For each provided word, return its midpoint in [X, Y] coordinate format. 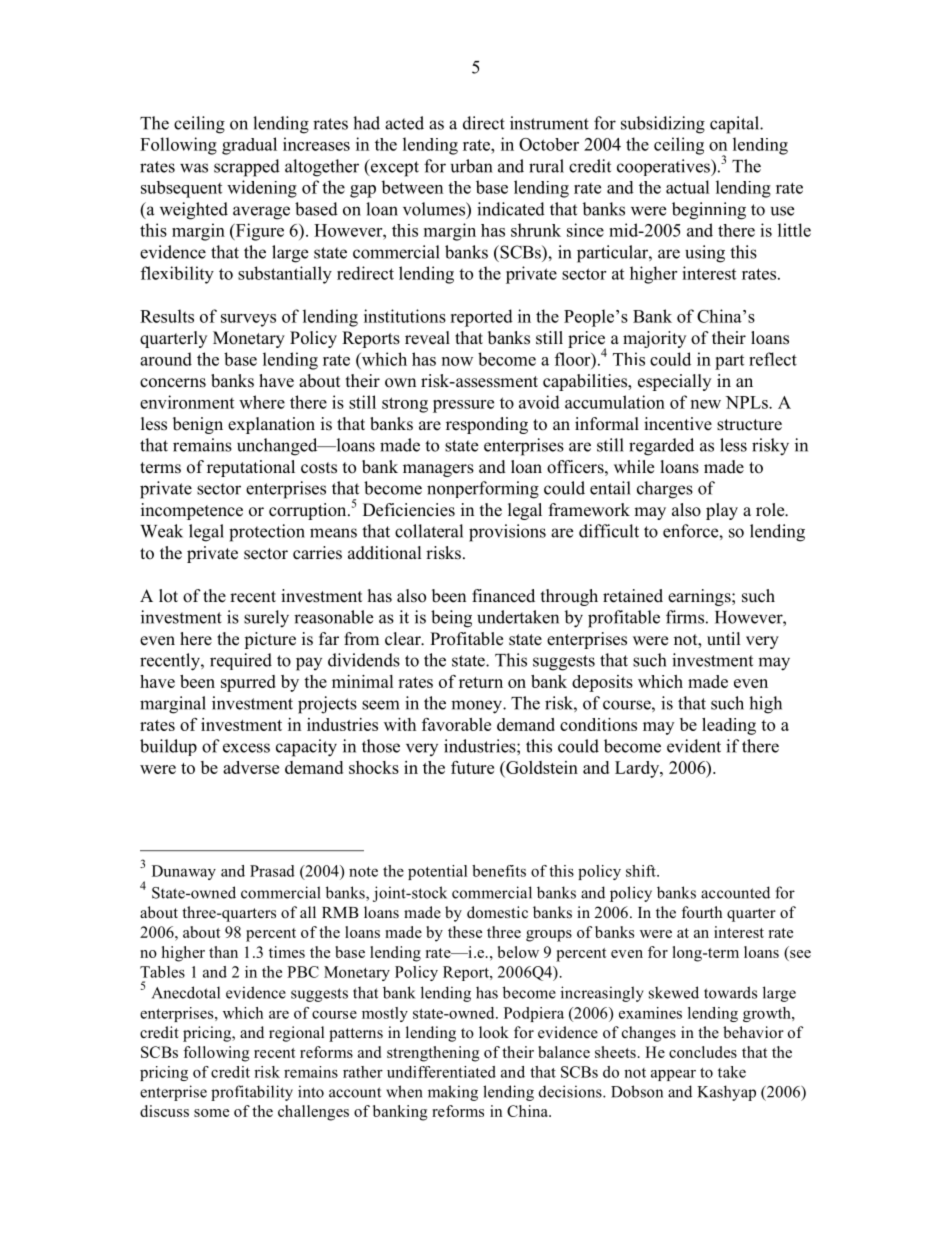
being [451, 619]
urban [471, 166]
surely [266, 619]
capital [735, 125]
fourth [702, 912]
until [724, 639]
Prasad [272, 871]
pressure [463, 406]
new [706, 404]
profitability [252, 1093]
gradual [249, 146]
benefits [499, 871]
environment [187, 402]
